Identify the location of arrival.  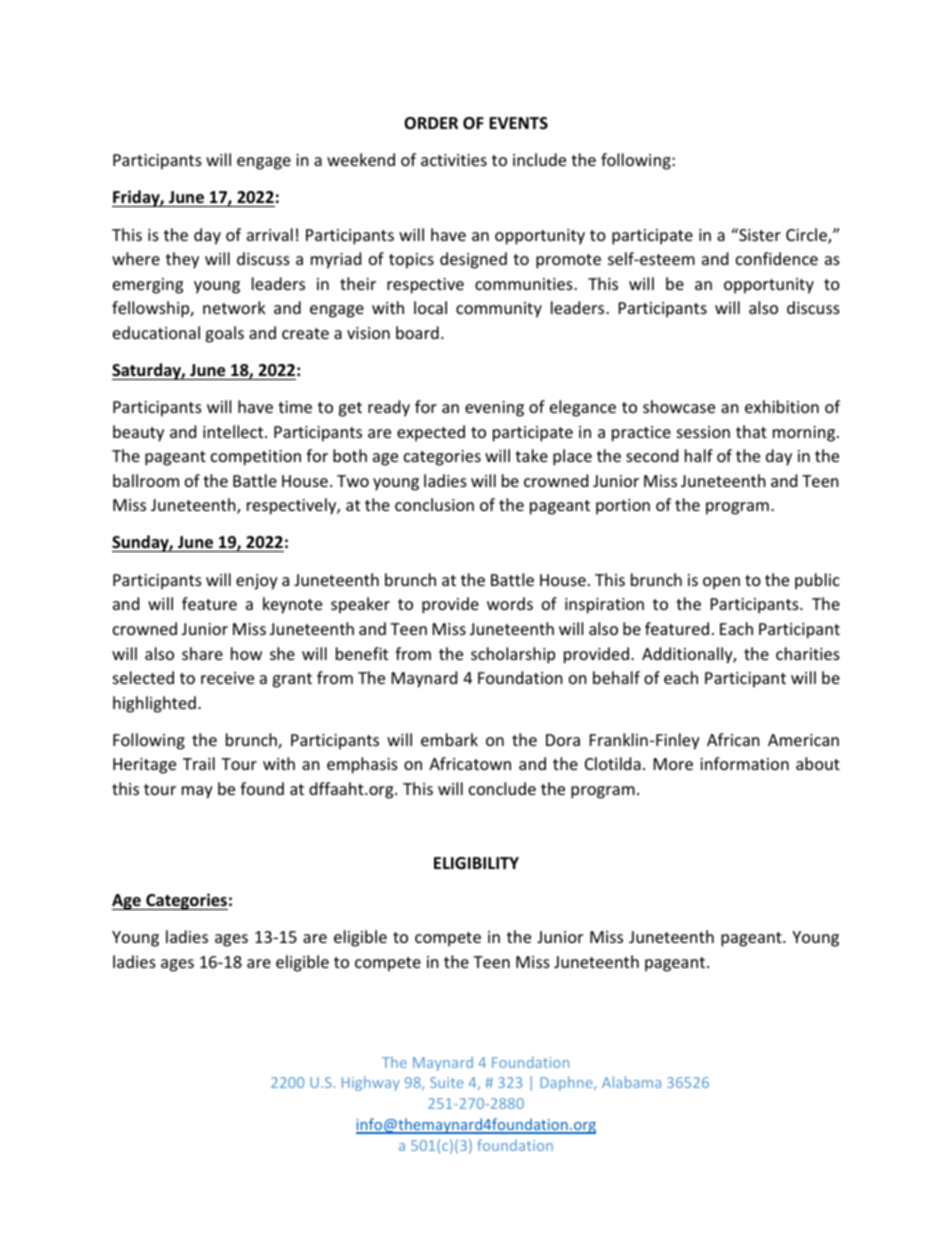
(270, 234).
